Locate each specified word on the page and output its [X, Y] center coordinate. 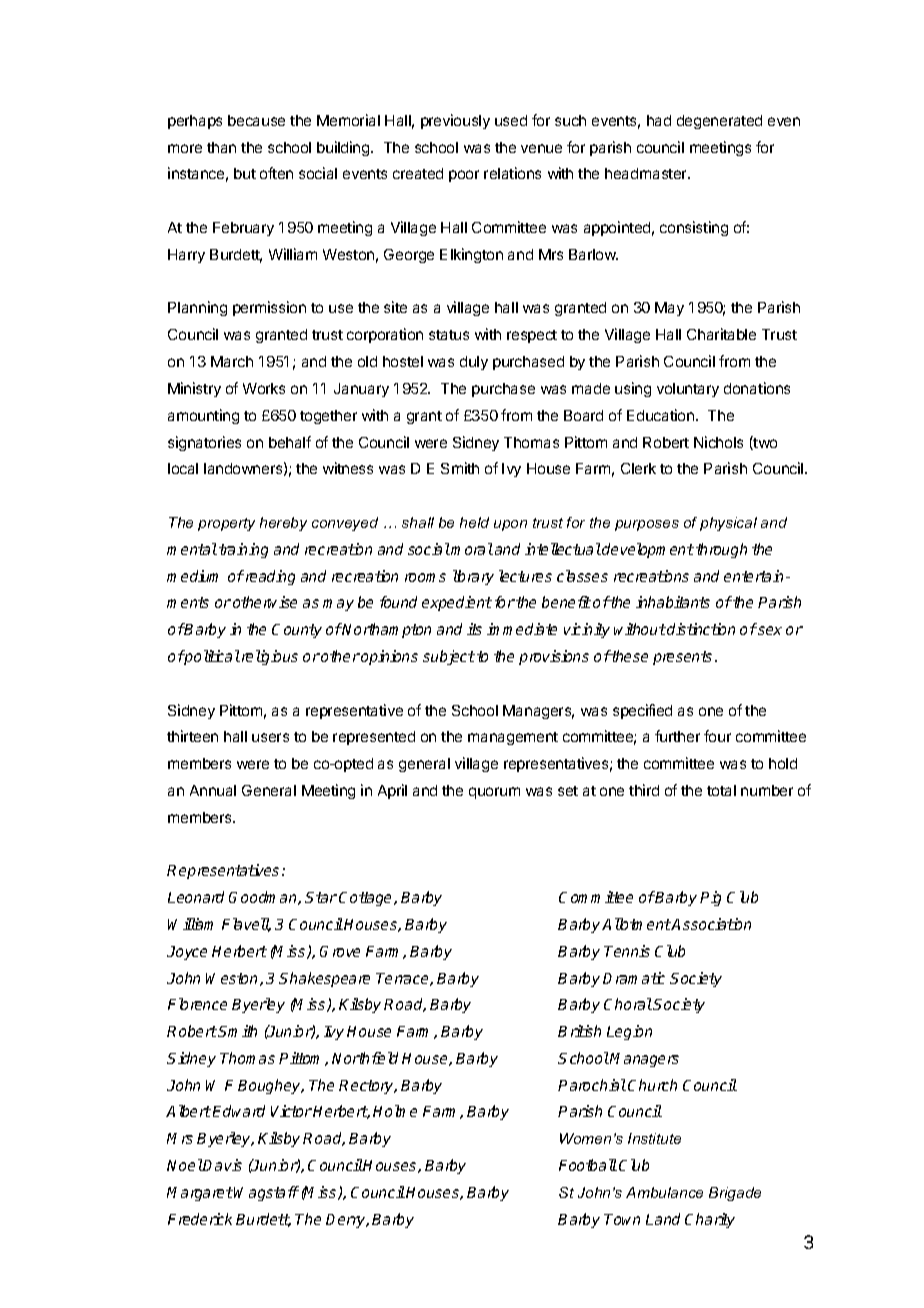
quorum [494, 793]
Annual [213, 790]
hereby [283, 524]
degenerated [719, 122]
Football [588, 1165]
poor [464, 176]
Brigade [735, 1194]
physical [728, 524]
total [721, 790]
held [474, 522]
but [245, 173]
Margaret [200, 1194]
